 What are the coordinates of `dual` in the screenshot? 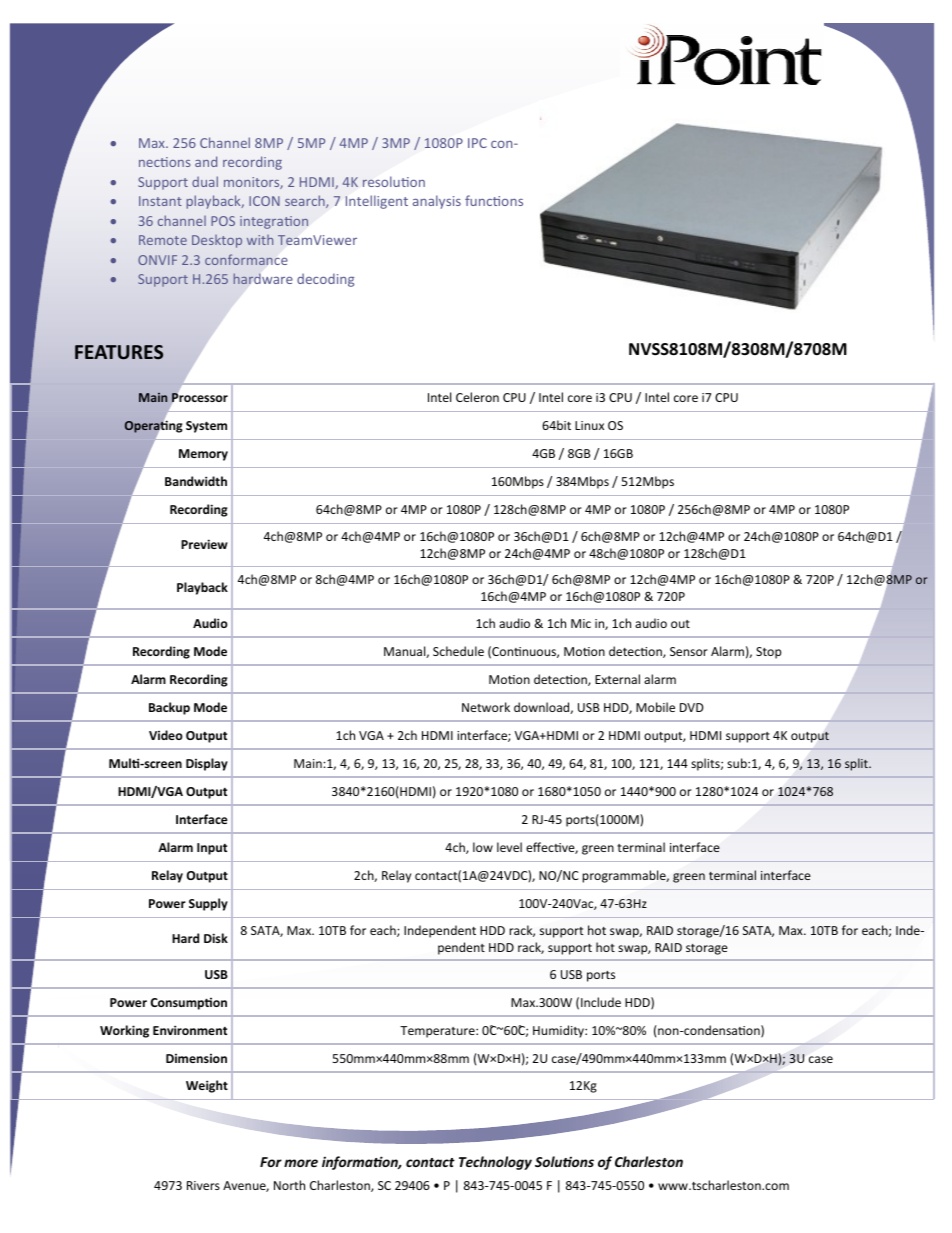 It's located at (205, 181).
